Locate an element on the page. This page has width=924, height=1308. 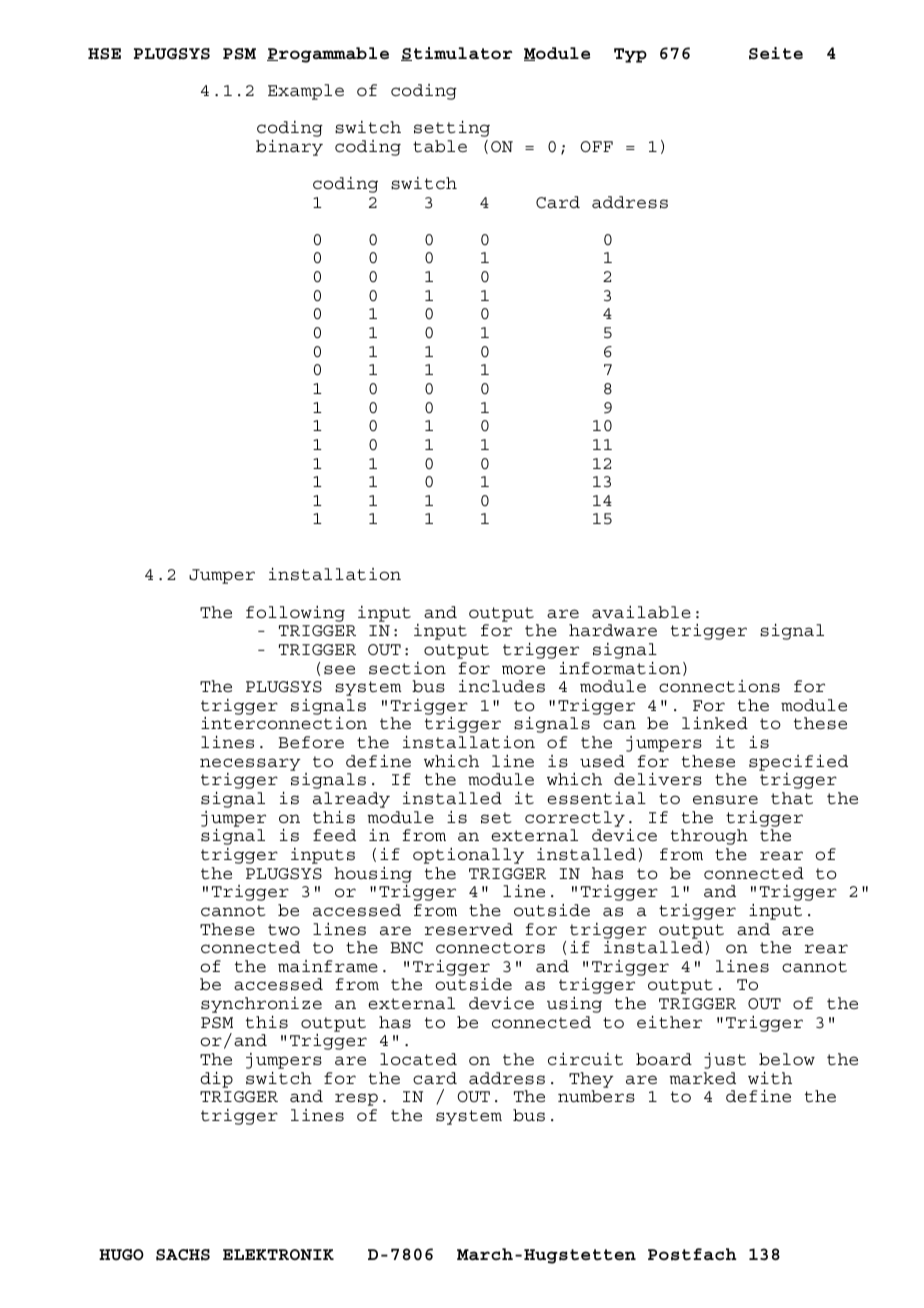
Seite is located at coordinates (776, 53).
